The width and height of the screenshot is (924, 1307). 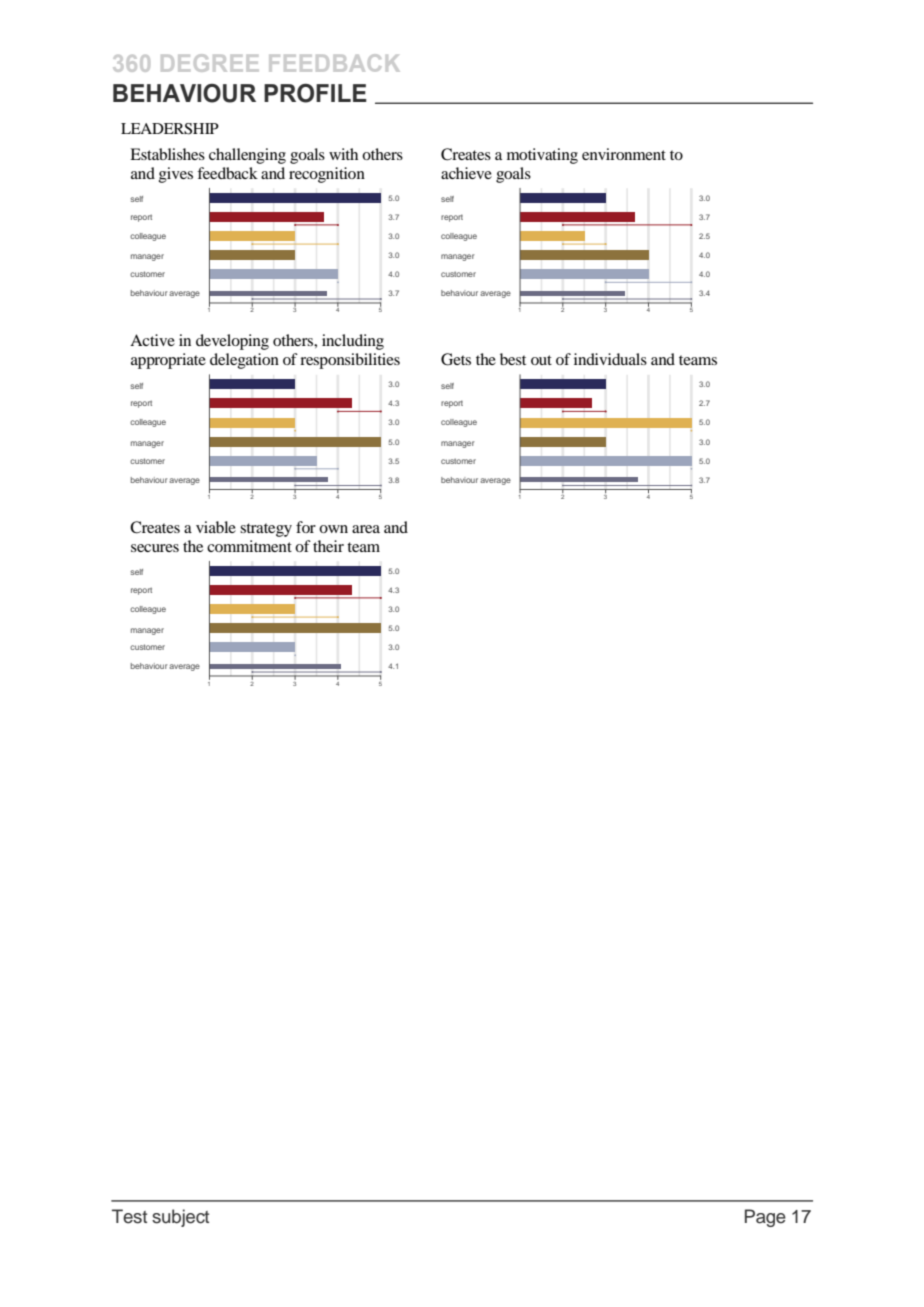 What do you see at coordinates (249, 546) in the screenshot?
I see `commitment` at bounding box center [249, 546].
